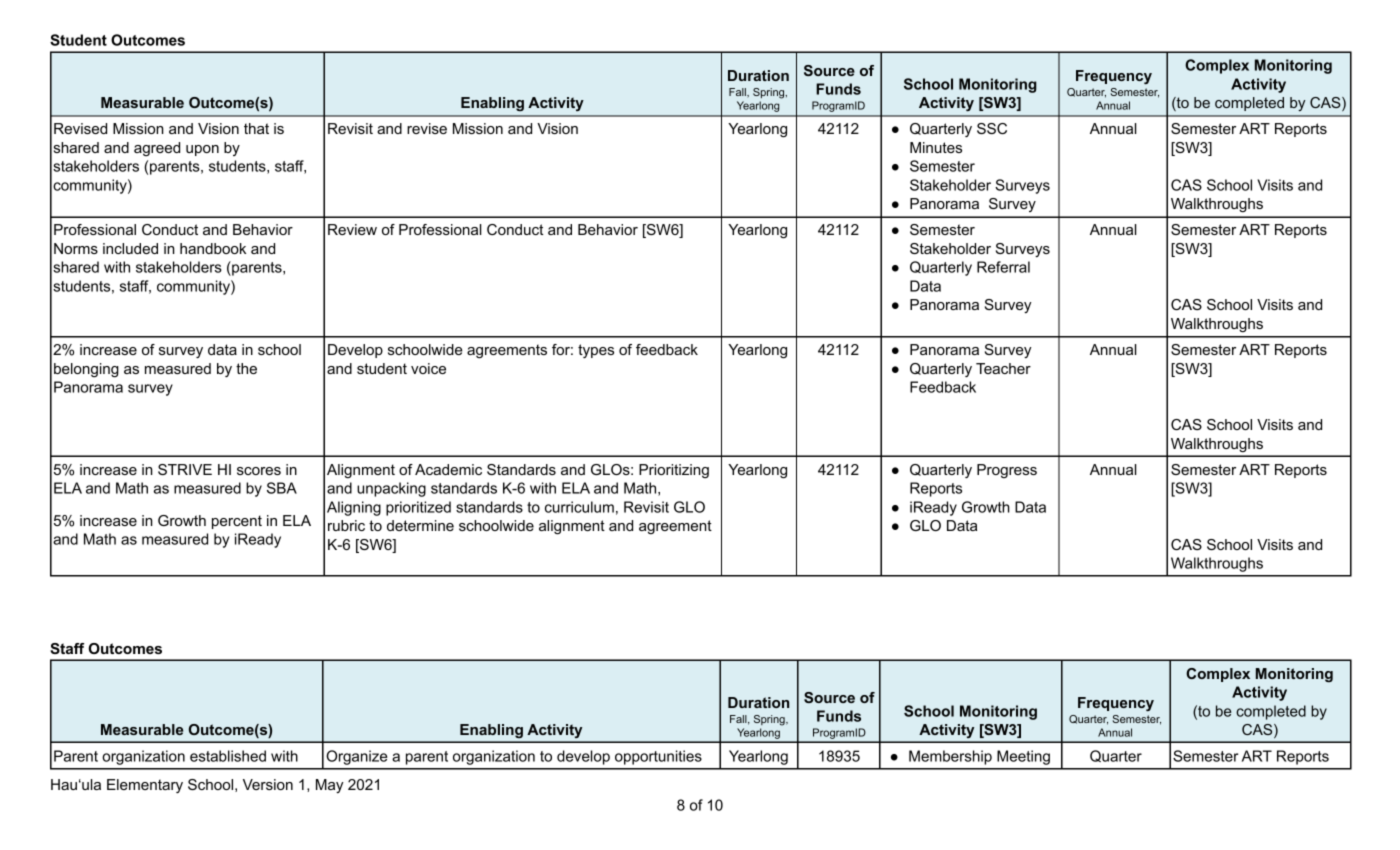  What do you see at coordinates (228, 756) in the screenshot?
I see `established` at bounding box center [228, 756].
